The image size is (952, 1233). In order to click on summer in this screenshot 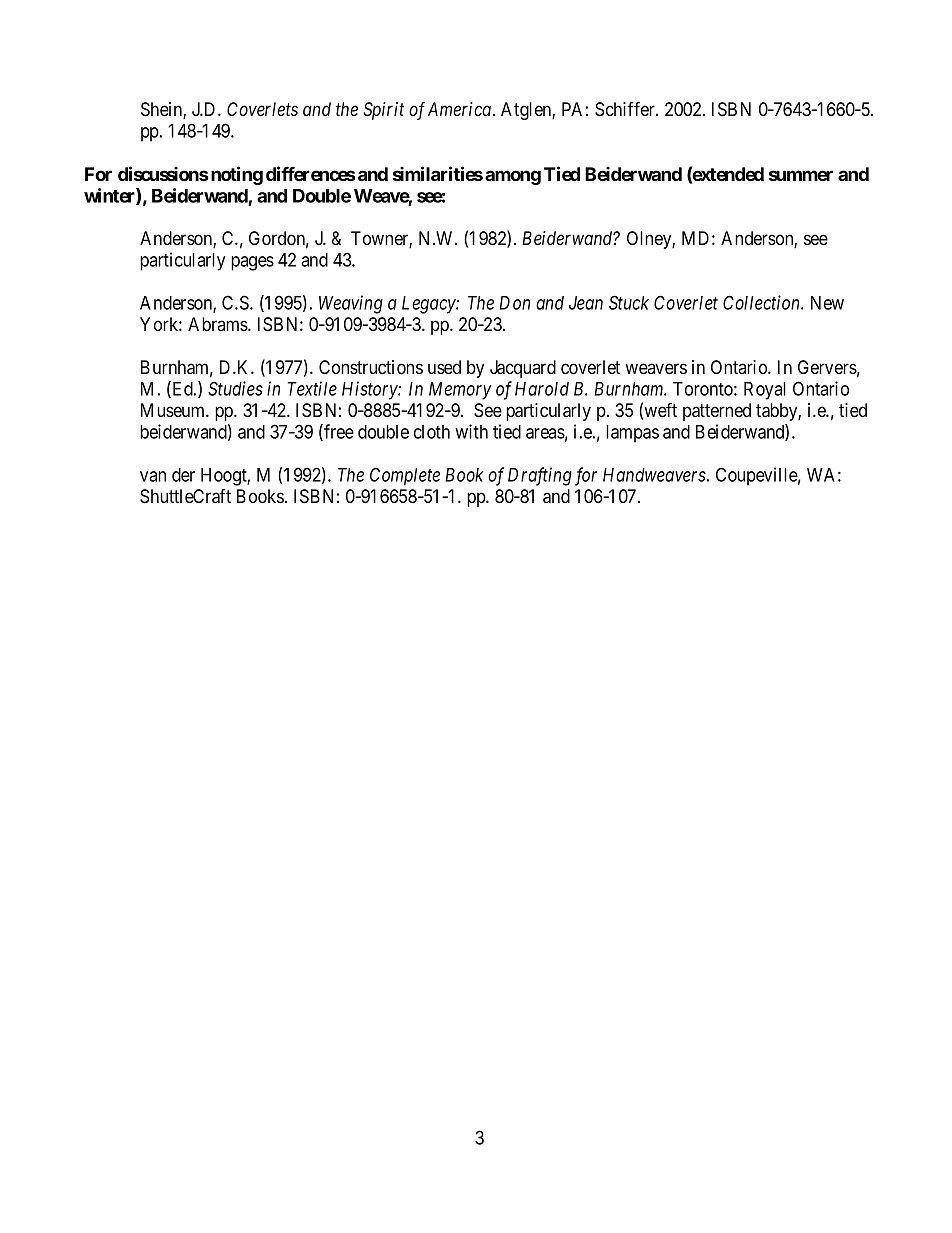, I will do `click(801, 175)`.
